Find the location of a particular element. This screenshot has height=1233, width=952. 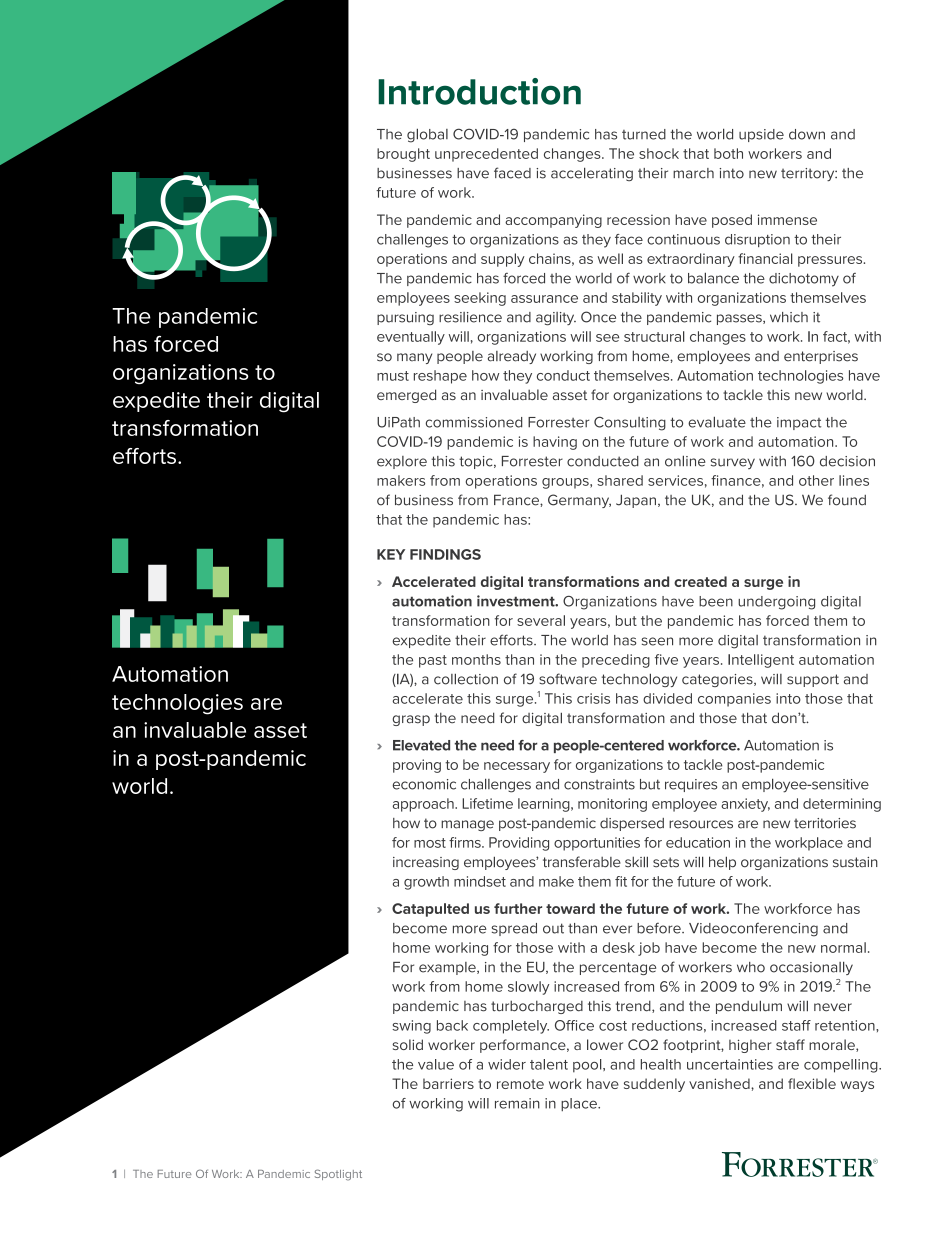

Spotlight is located at coordinates (338, 1175).
